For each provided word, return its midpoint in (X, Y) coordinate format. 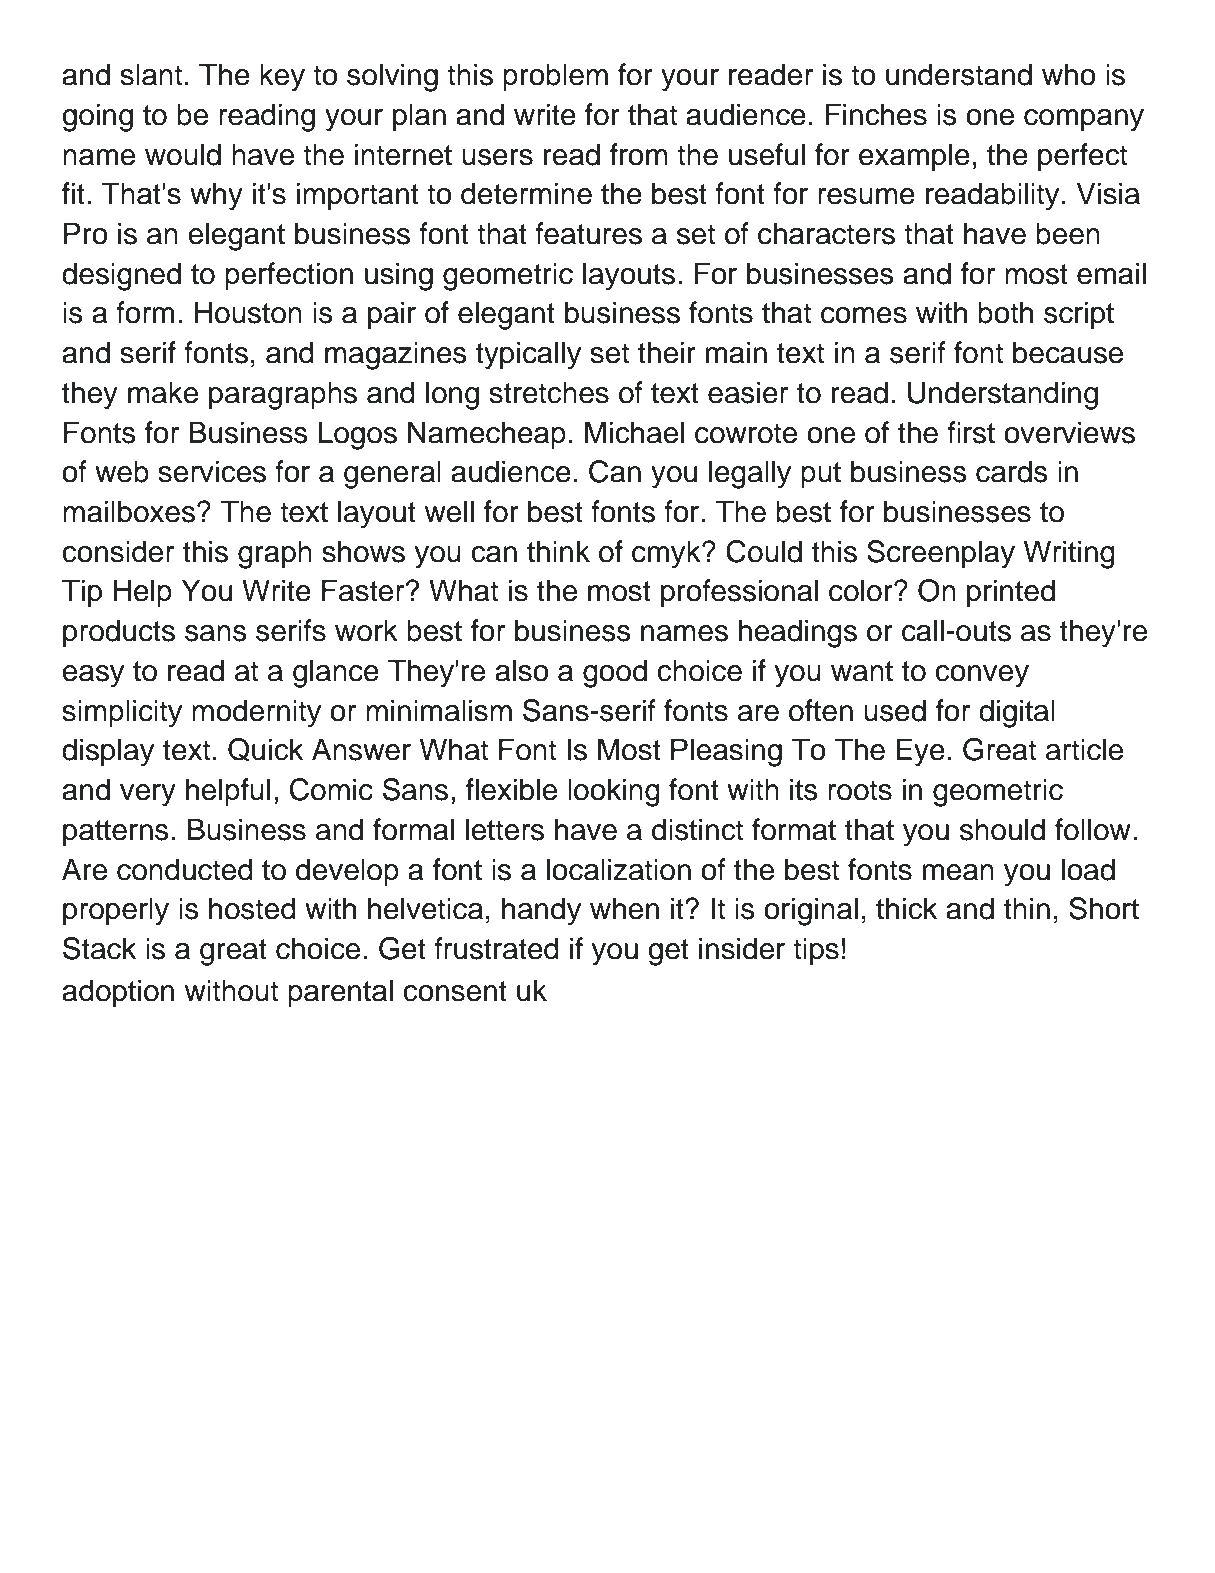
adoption (118, 993)
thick (906, 908)
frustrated (496, 948)
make (163, 392)
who (1069, 74)
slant (151, 74)
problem (555, 77)
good (615, 673)
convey (982, 676)
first (971, 432)
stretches (549, 392)
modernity (256, 713)
